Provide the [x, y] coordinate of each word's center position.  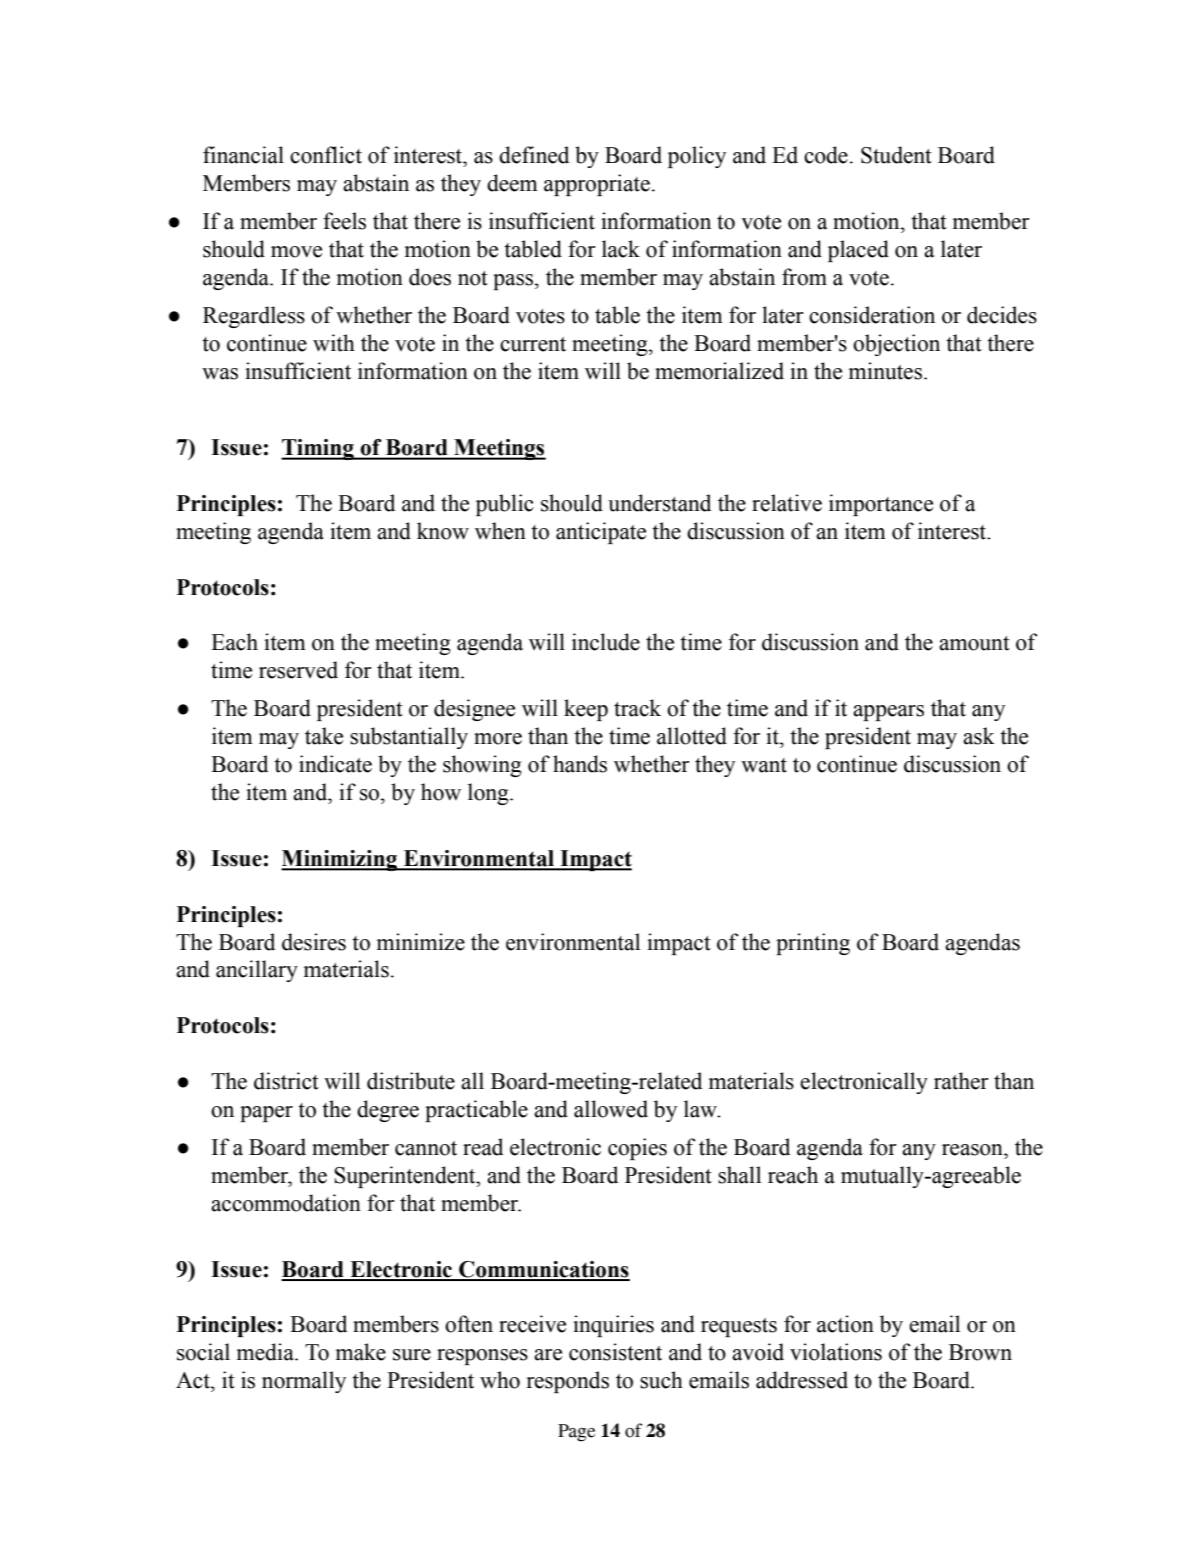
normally [304, 1382]
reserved [298, 670]
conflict [326, 155]
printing [813, 944]
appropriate [597, 185]
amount [974, 643]
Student [896, 155]
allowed [611, 1109]
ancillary [257, 971]
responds [567, 1382]
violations [836, 1352]
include [606, 642]
